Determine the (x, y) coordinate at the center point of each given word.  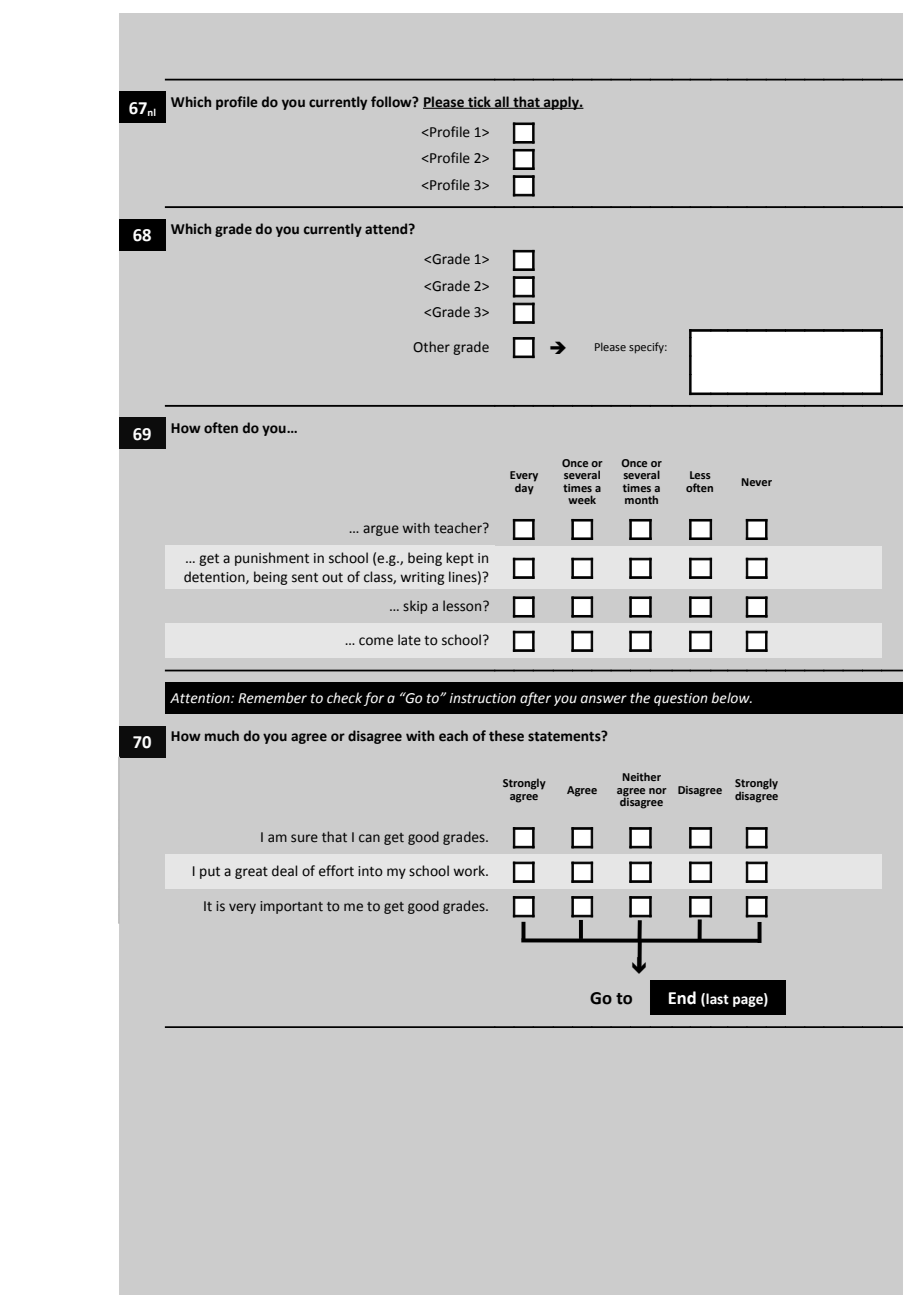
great (251, 873)
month (641, 499)
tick (479, 102)
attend (387, 229)
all (502, 102)
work (470, 871)
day (525, 488)
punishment (272, 559)
